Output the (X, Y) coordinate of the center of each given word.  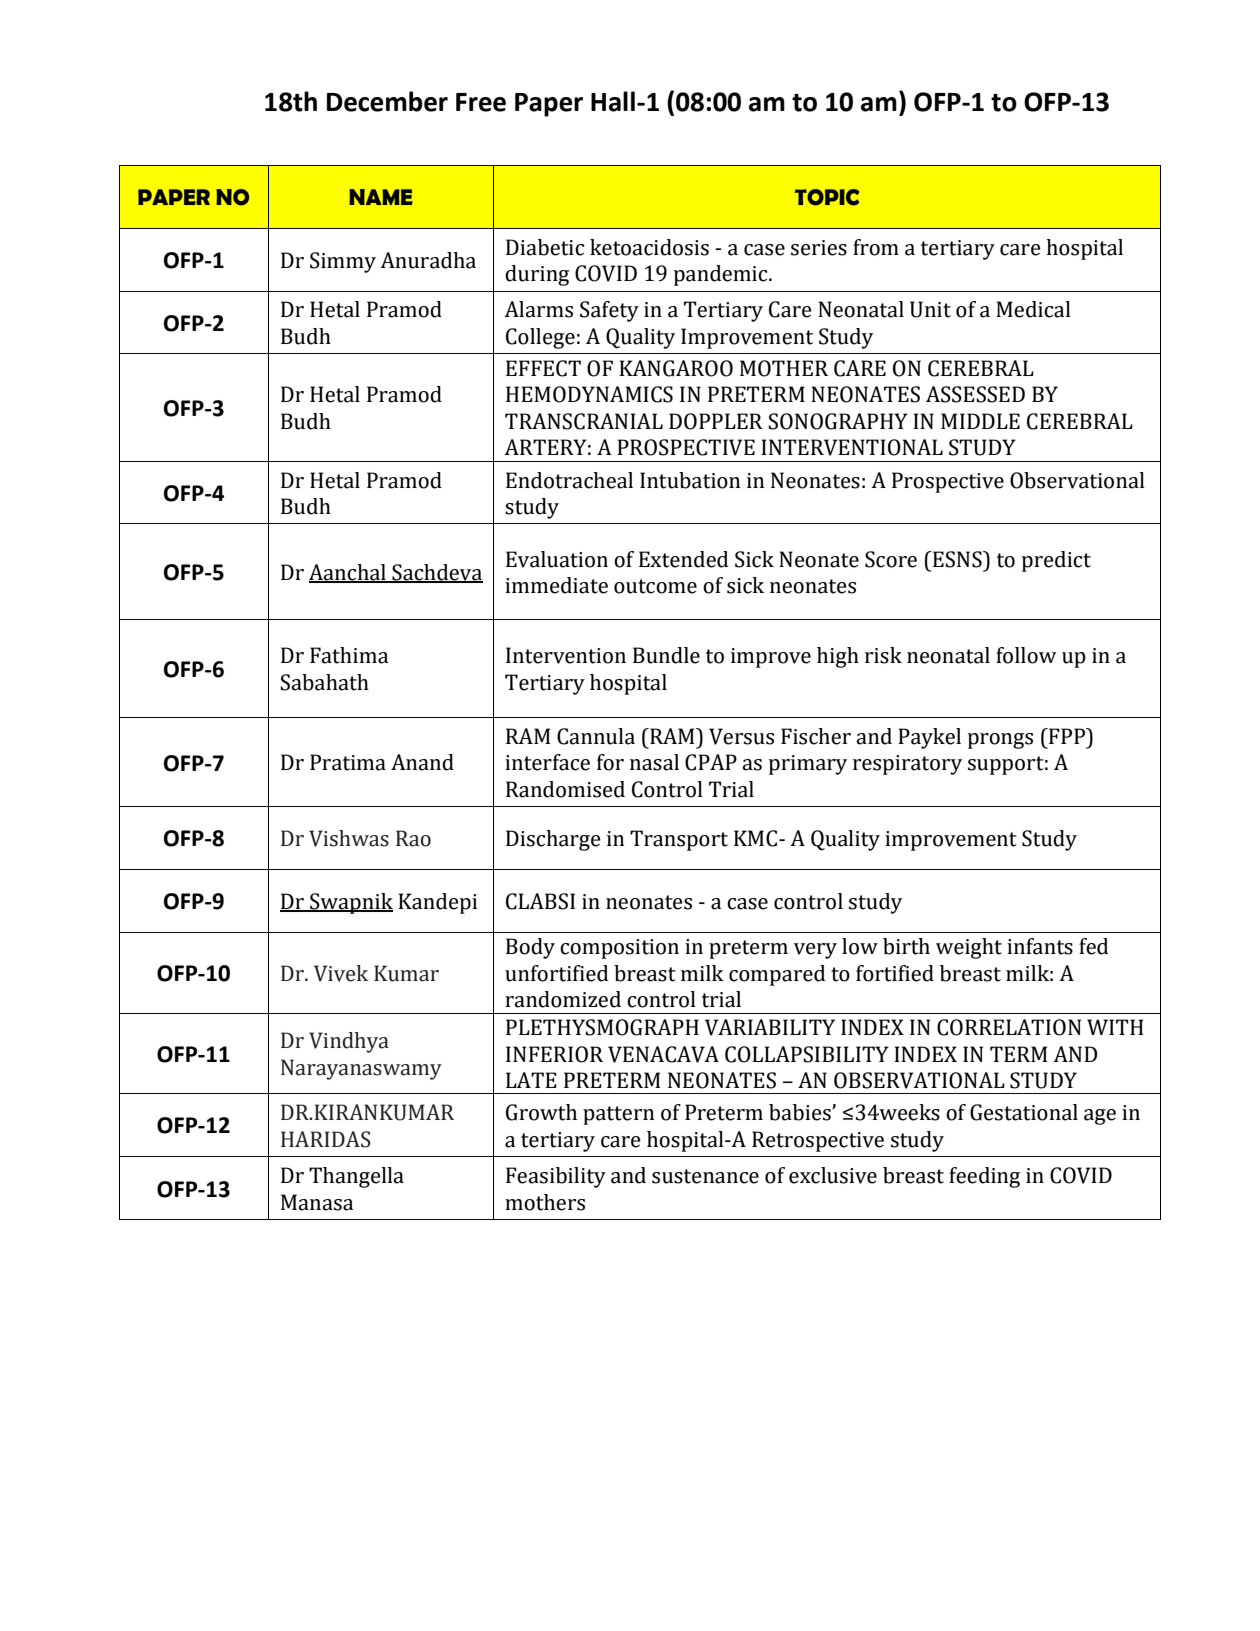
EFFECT (543, 368)
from (876, 247)
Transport (679, 840)
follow (1026, 655)
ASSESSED (975, 394)
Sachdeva (436, 573)
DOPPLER (716, 421)
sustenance (705, 1176)
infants (1040, 946)
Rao (413, 838)
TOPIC (827, 197)
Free (481, 102)
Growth (541, 1112)
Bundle (666, 655)
